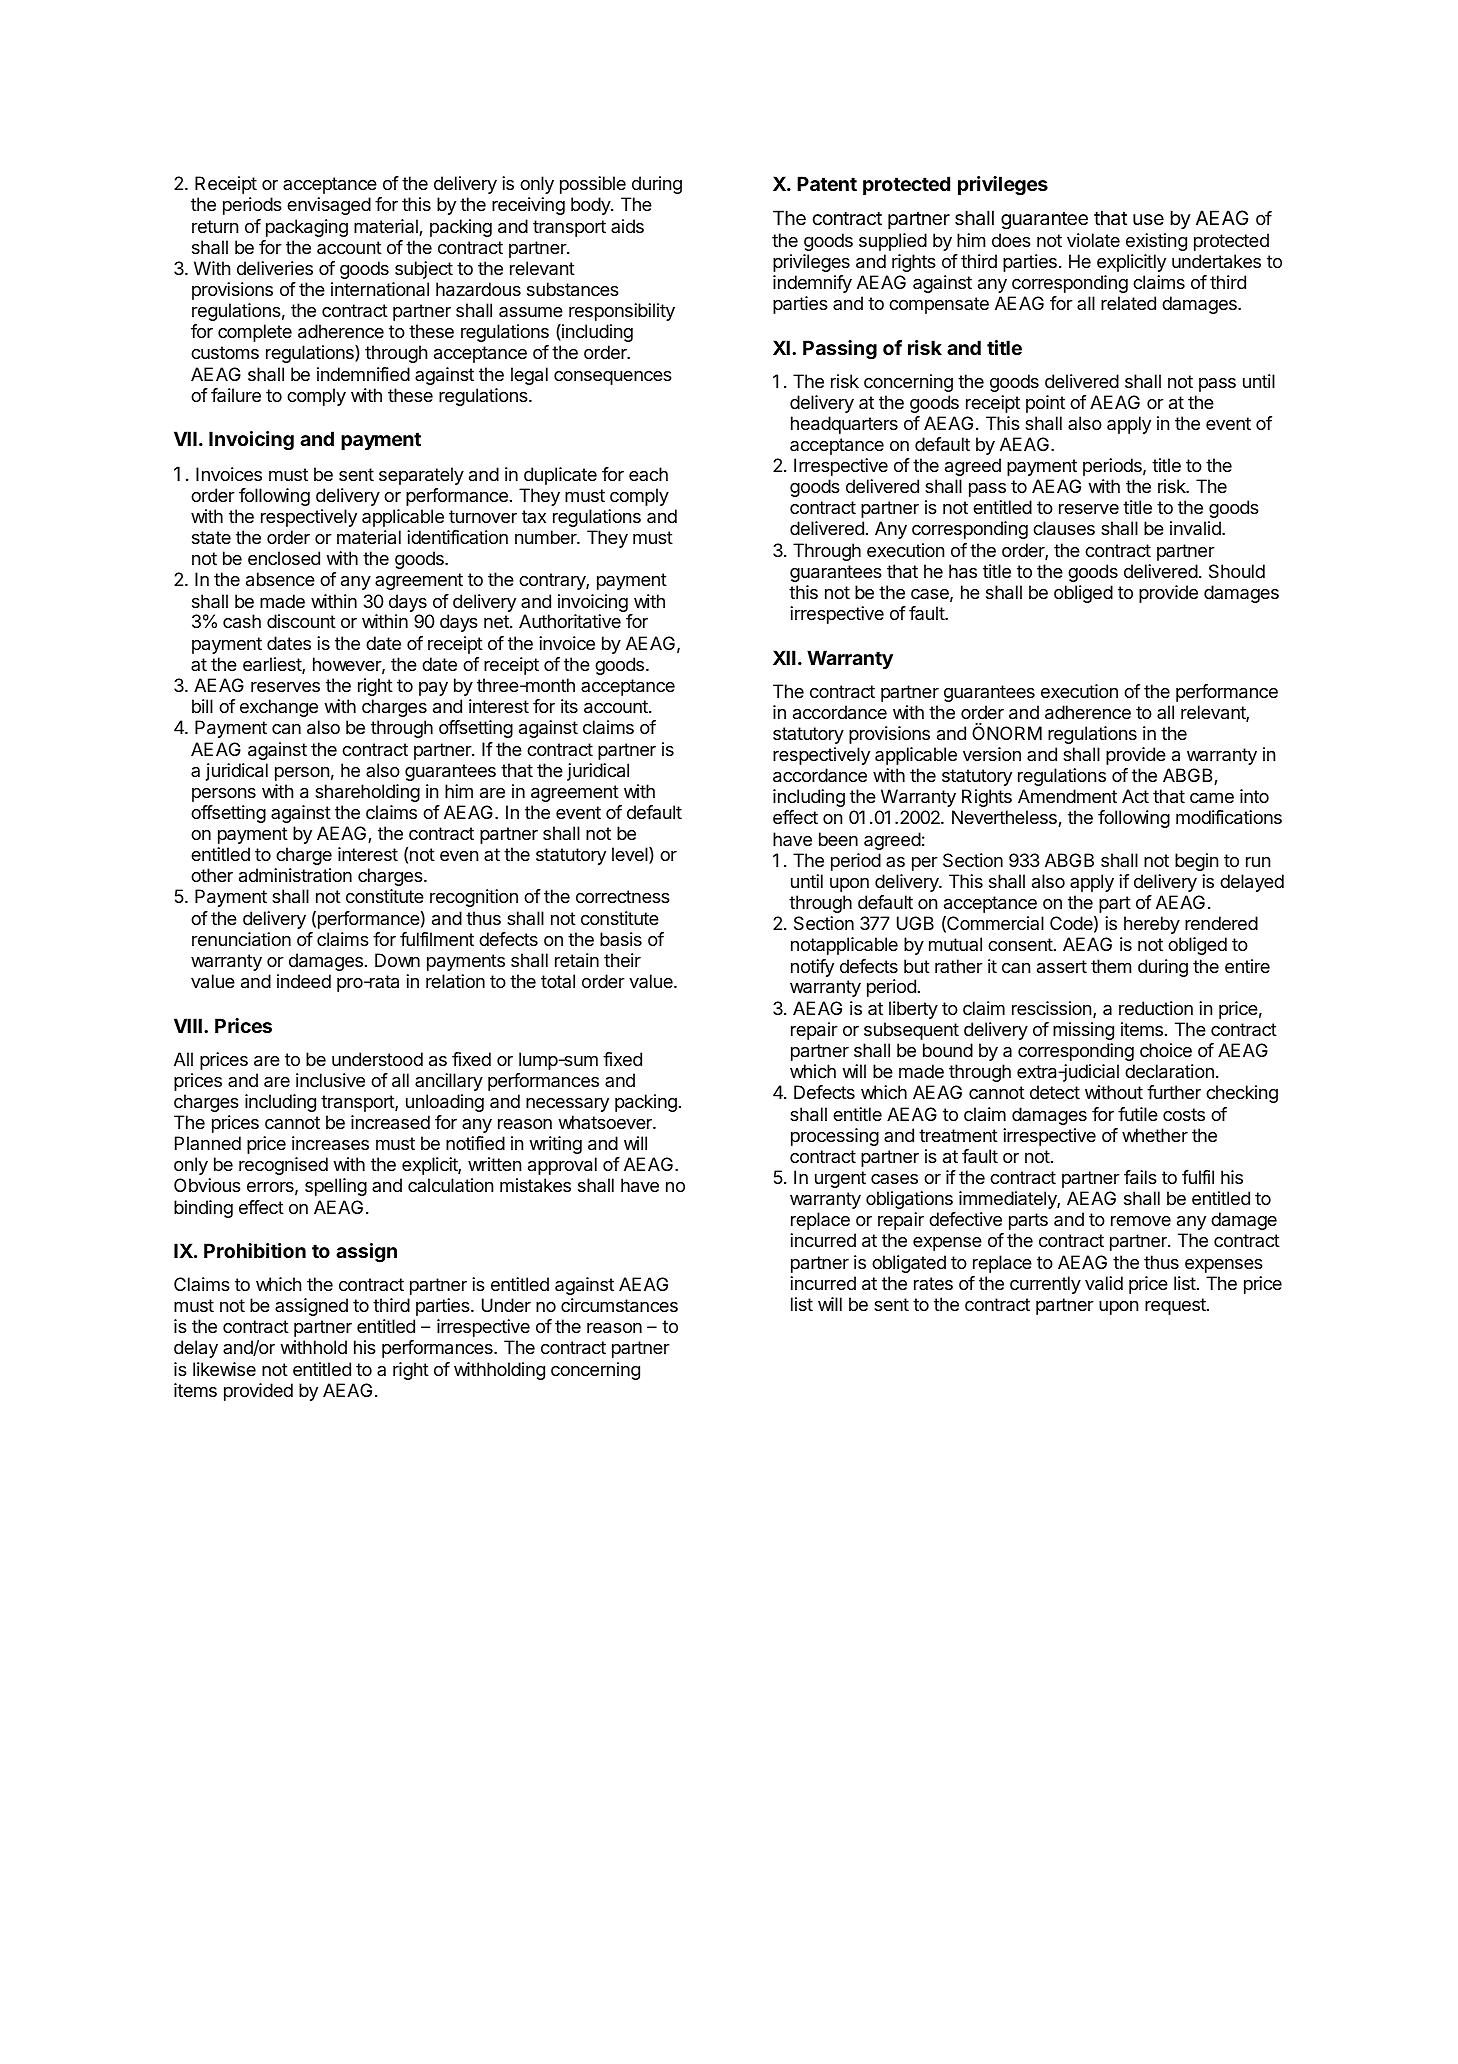  Describe the element at coordinates (224, 1369) in the page. I see `likewise` at that location.
